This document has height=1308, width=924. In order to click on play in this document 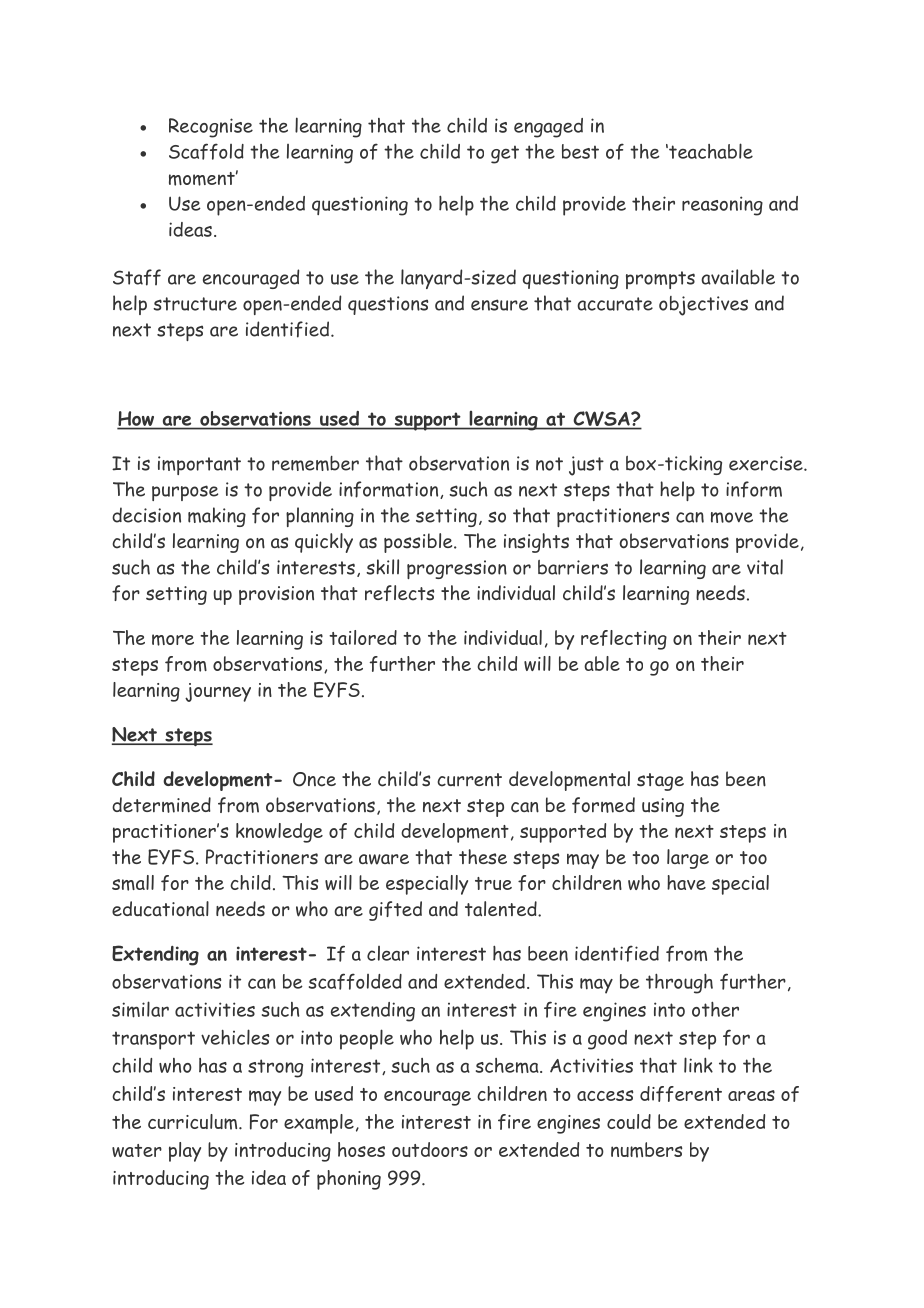, I will do `click(185, 1152)`.
